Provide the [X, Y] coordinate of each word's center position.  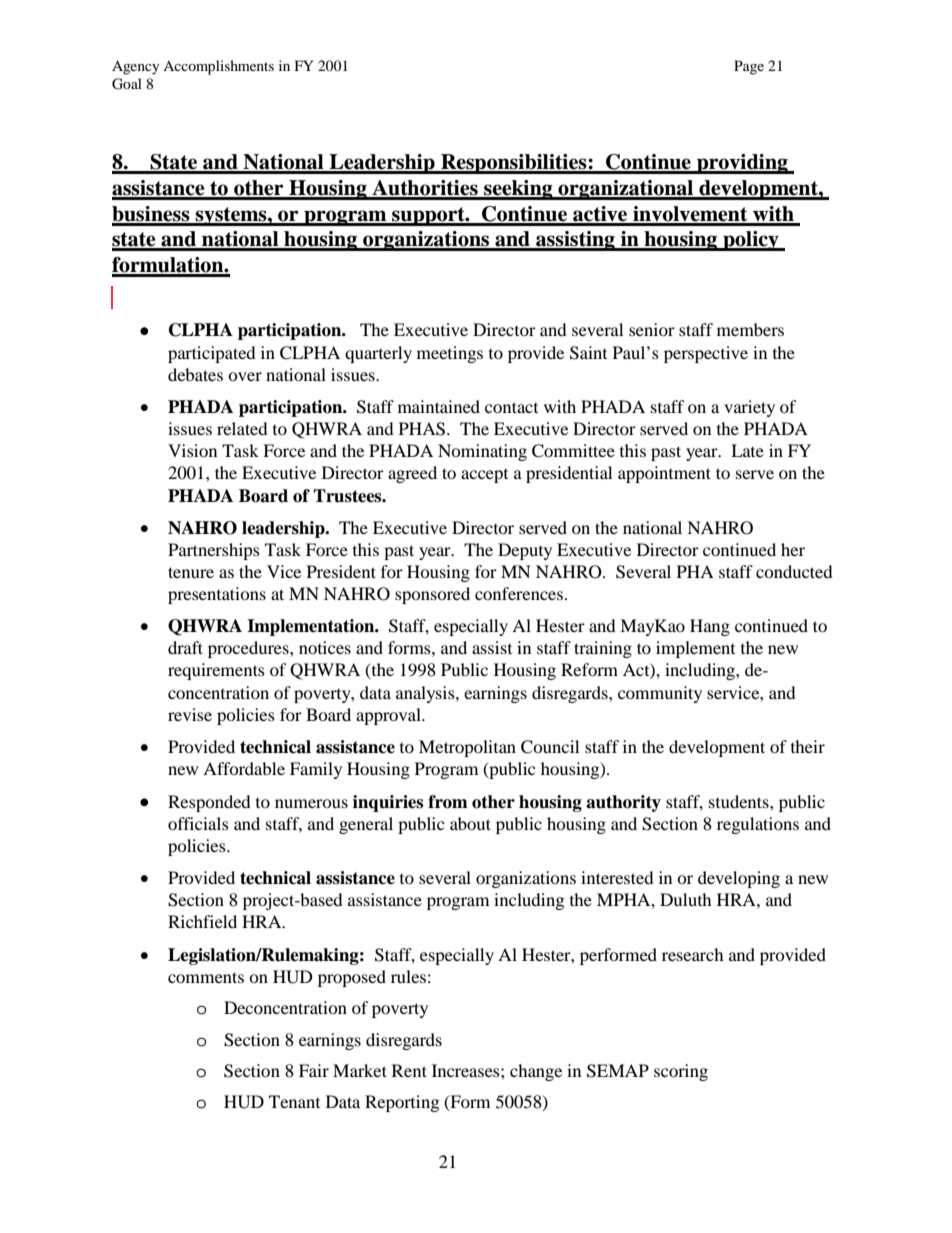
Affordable [244, 768]
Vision [192, 450]
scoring [681, 1072]
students [740, 801]
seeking [518, 190]
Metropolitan [467, 748]
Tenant [294, 1101]
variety [749, 408]
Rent [409, 1070]
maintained [439, 406]
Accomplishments [218, 67]
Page [749, 67]
